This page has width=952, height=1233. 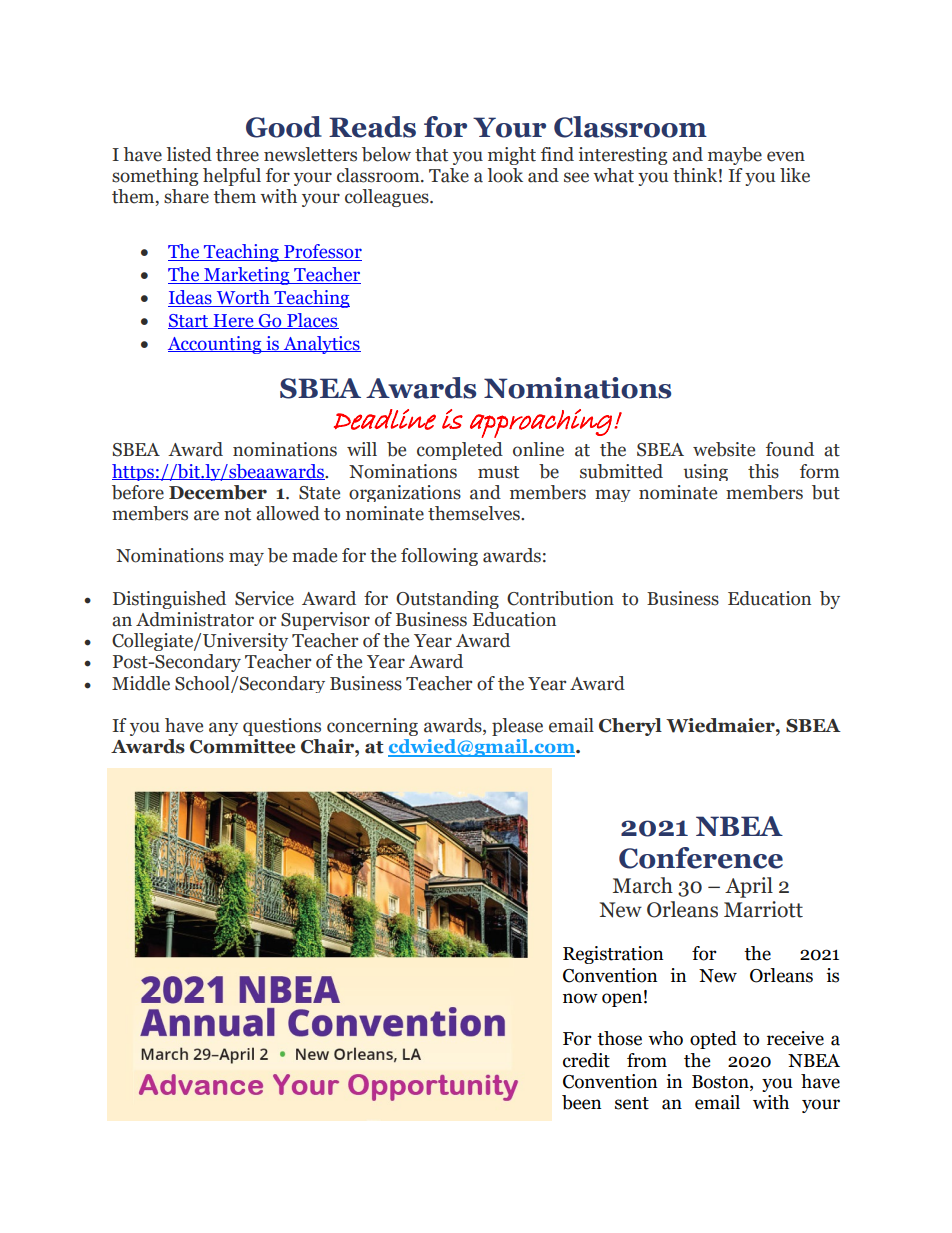 I want to click on Outstanding, so click(x=447, y=600).
